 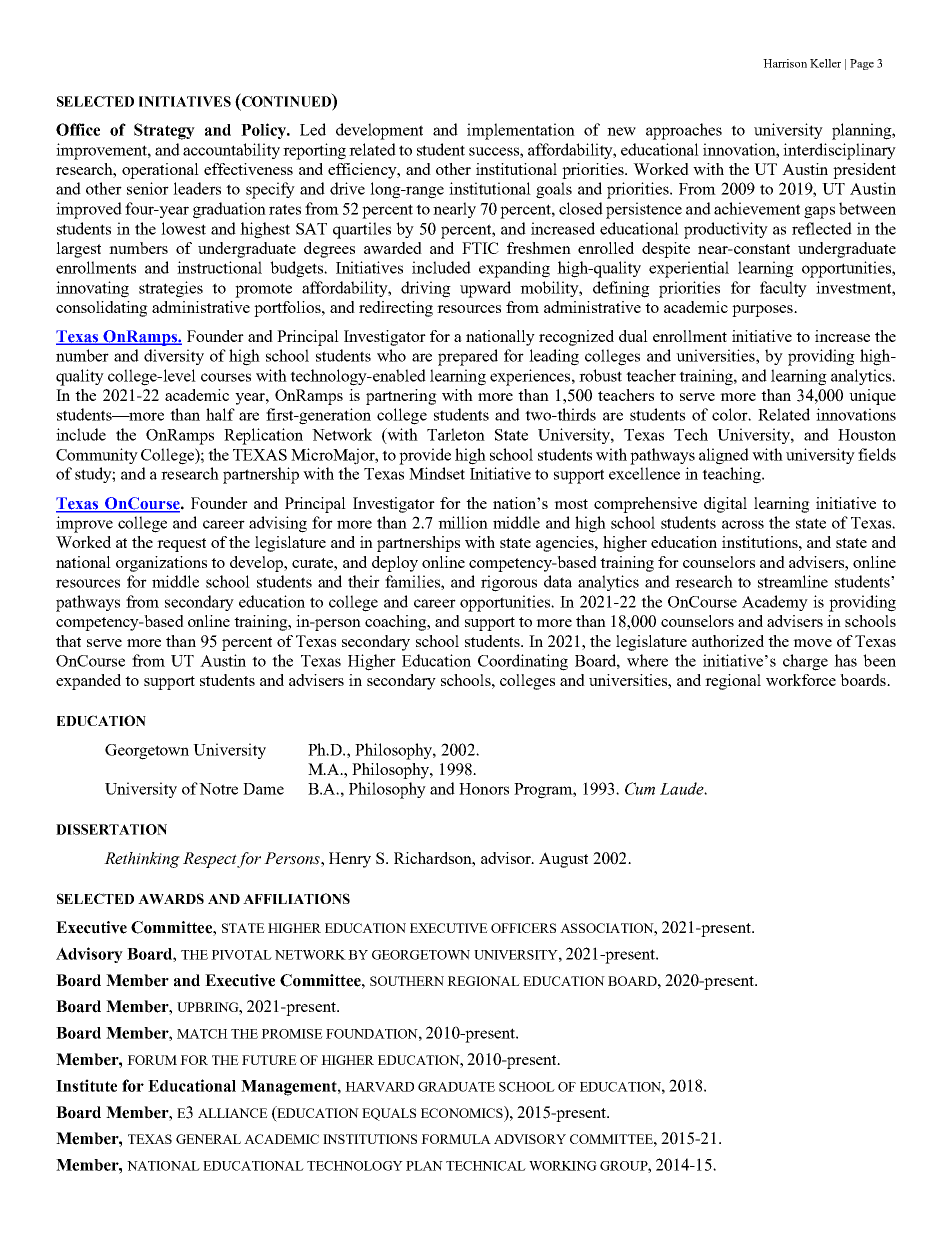 What do you see at coordinates (801, 680) in the screenshot?
I see `workforce` at bounding box center [801, 680].
